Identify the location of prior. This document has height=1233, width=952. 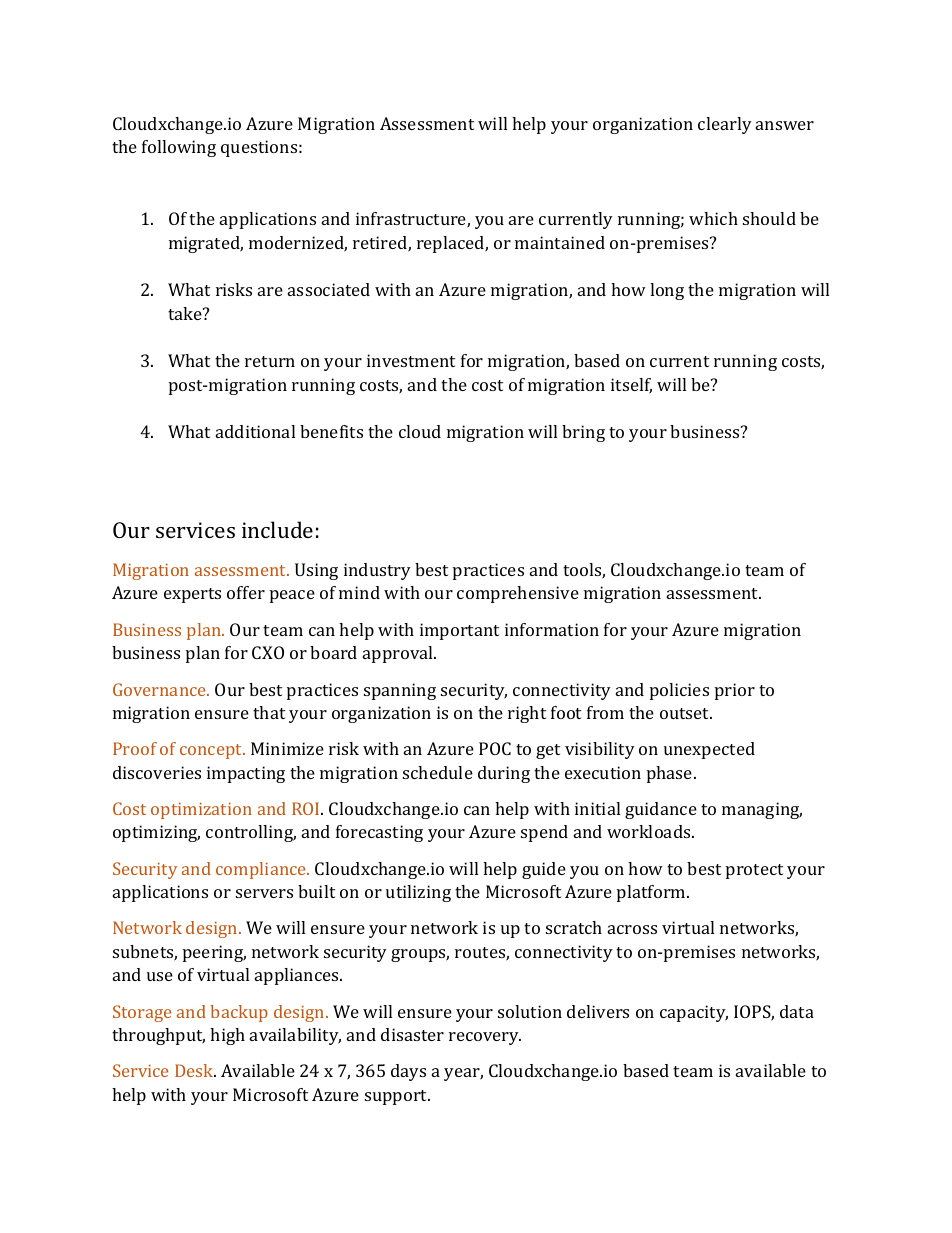
(735, 691).
